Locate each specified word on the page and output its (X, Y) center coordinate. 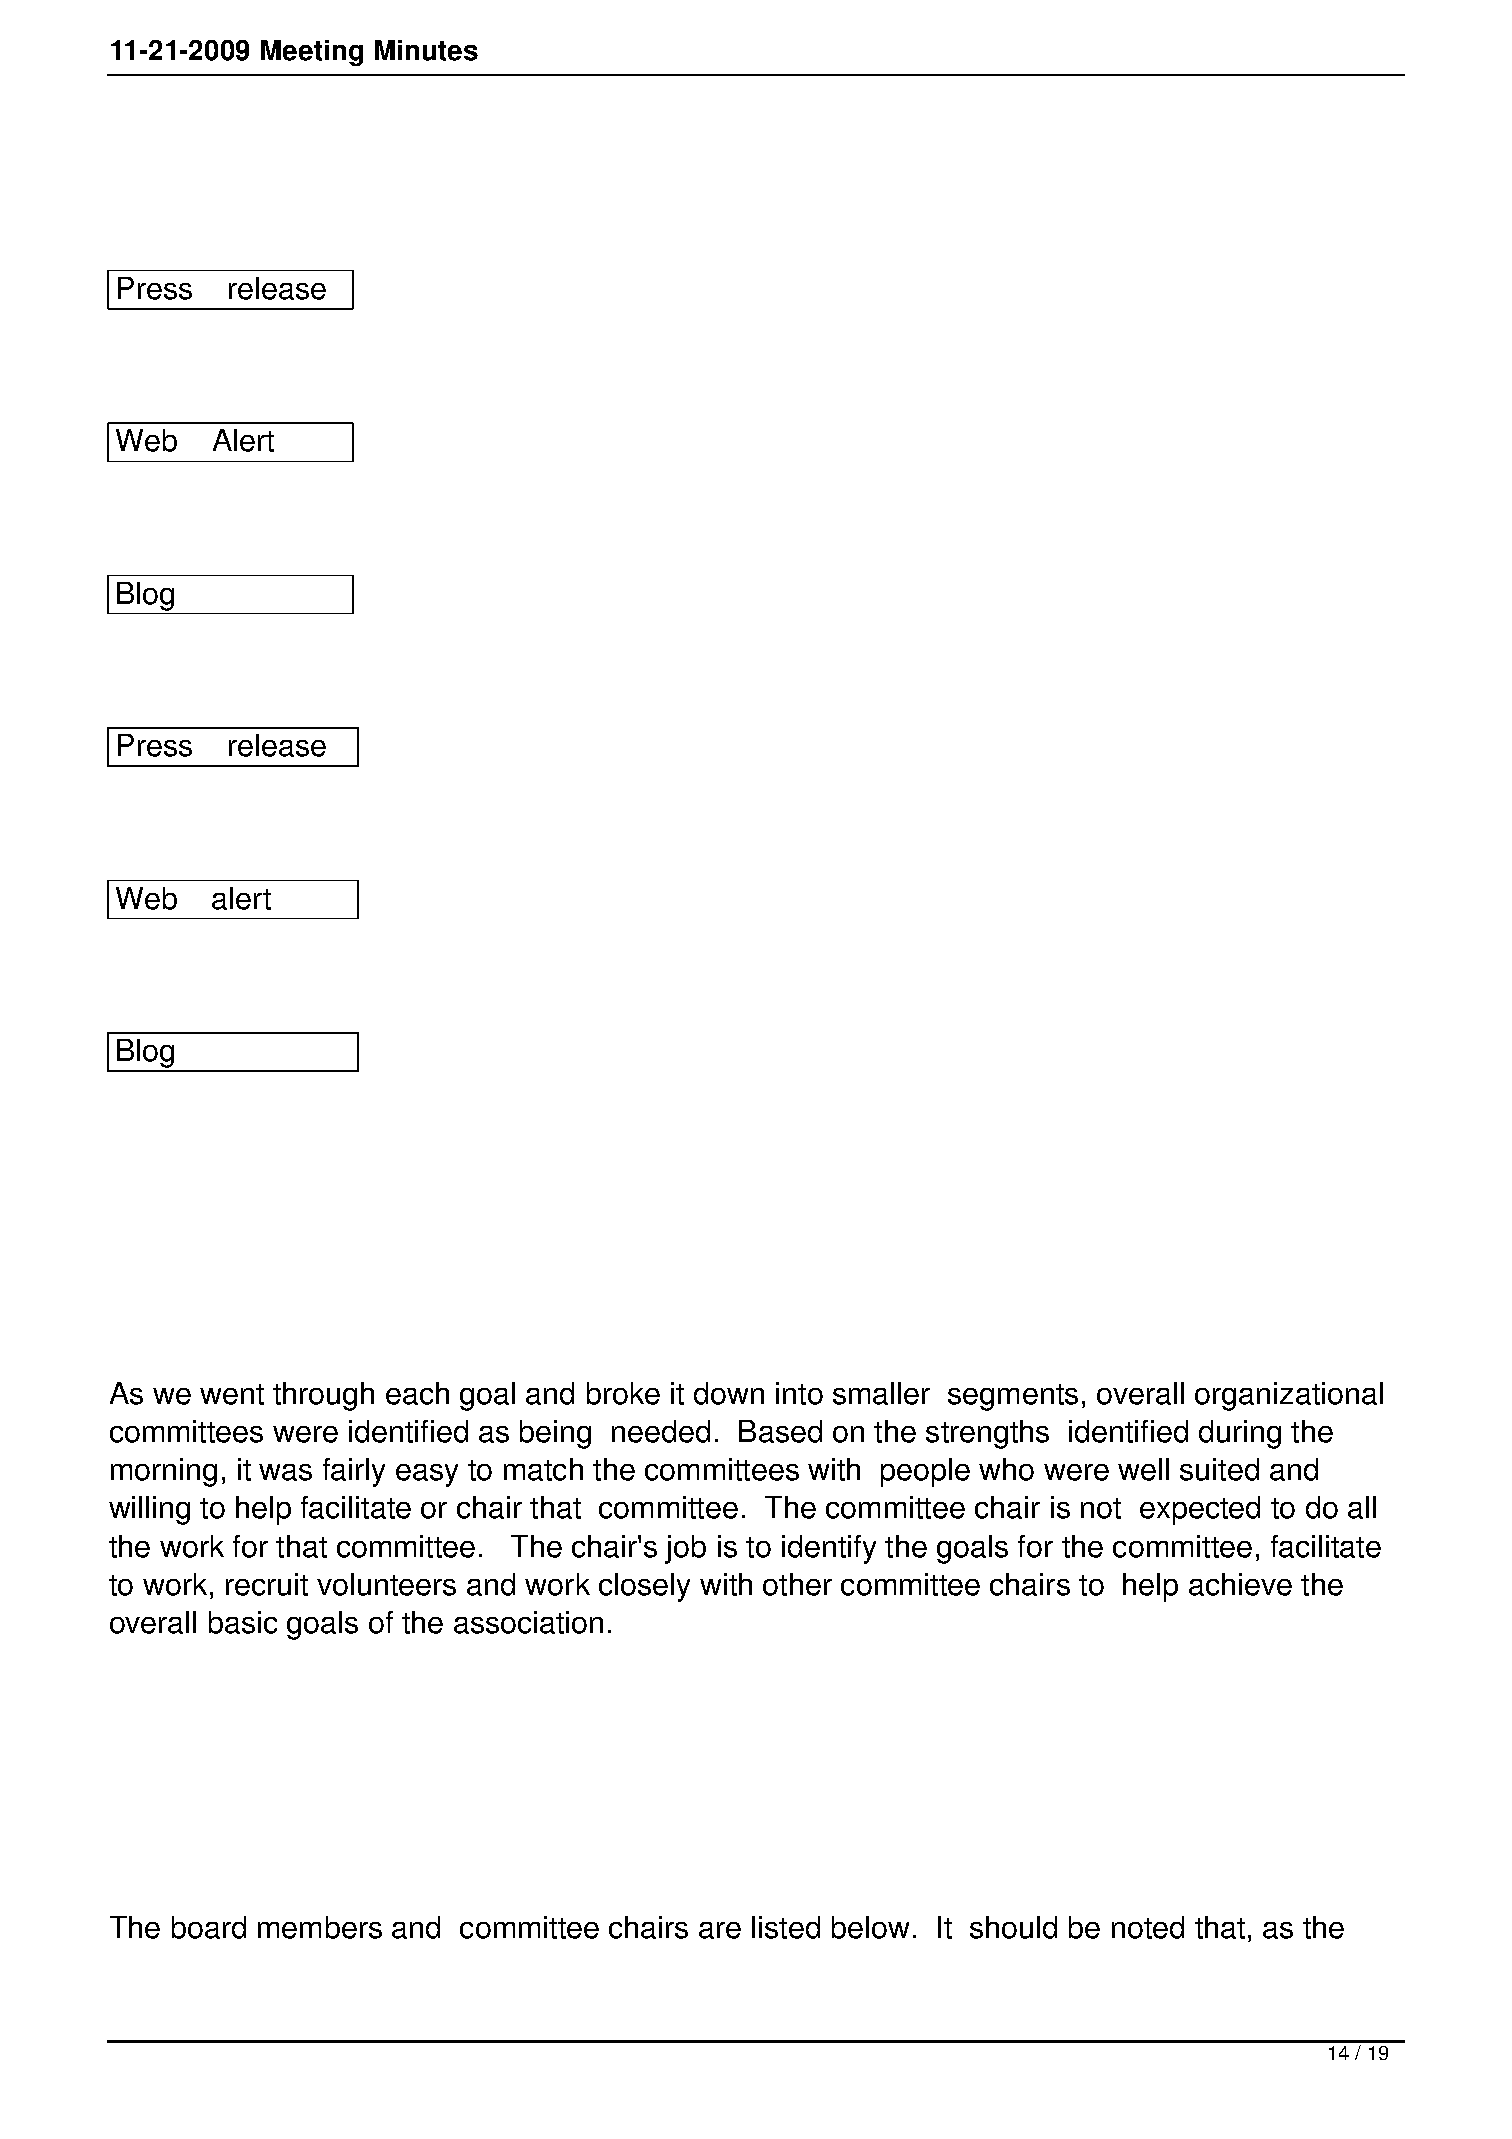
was (285, 1472)
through (323, 1396)
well (1143, 1469)
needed (661, 1431)
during (1240, 1434)
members (320, 1927)
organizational (1289, 1396)
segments (1013, 1397)
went (232, 1394)
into (799, 1393)
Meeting (312, 53)
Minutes (426, 50)
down (729, 1393)
